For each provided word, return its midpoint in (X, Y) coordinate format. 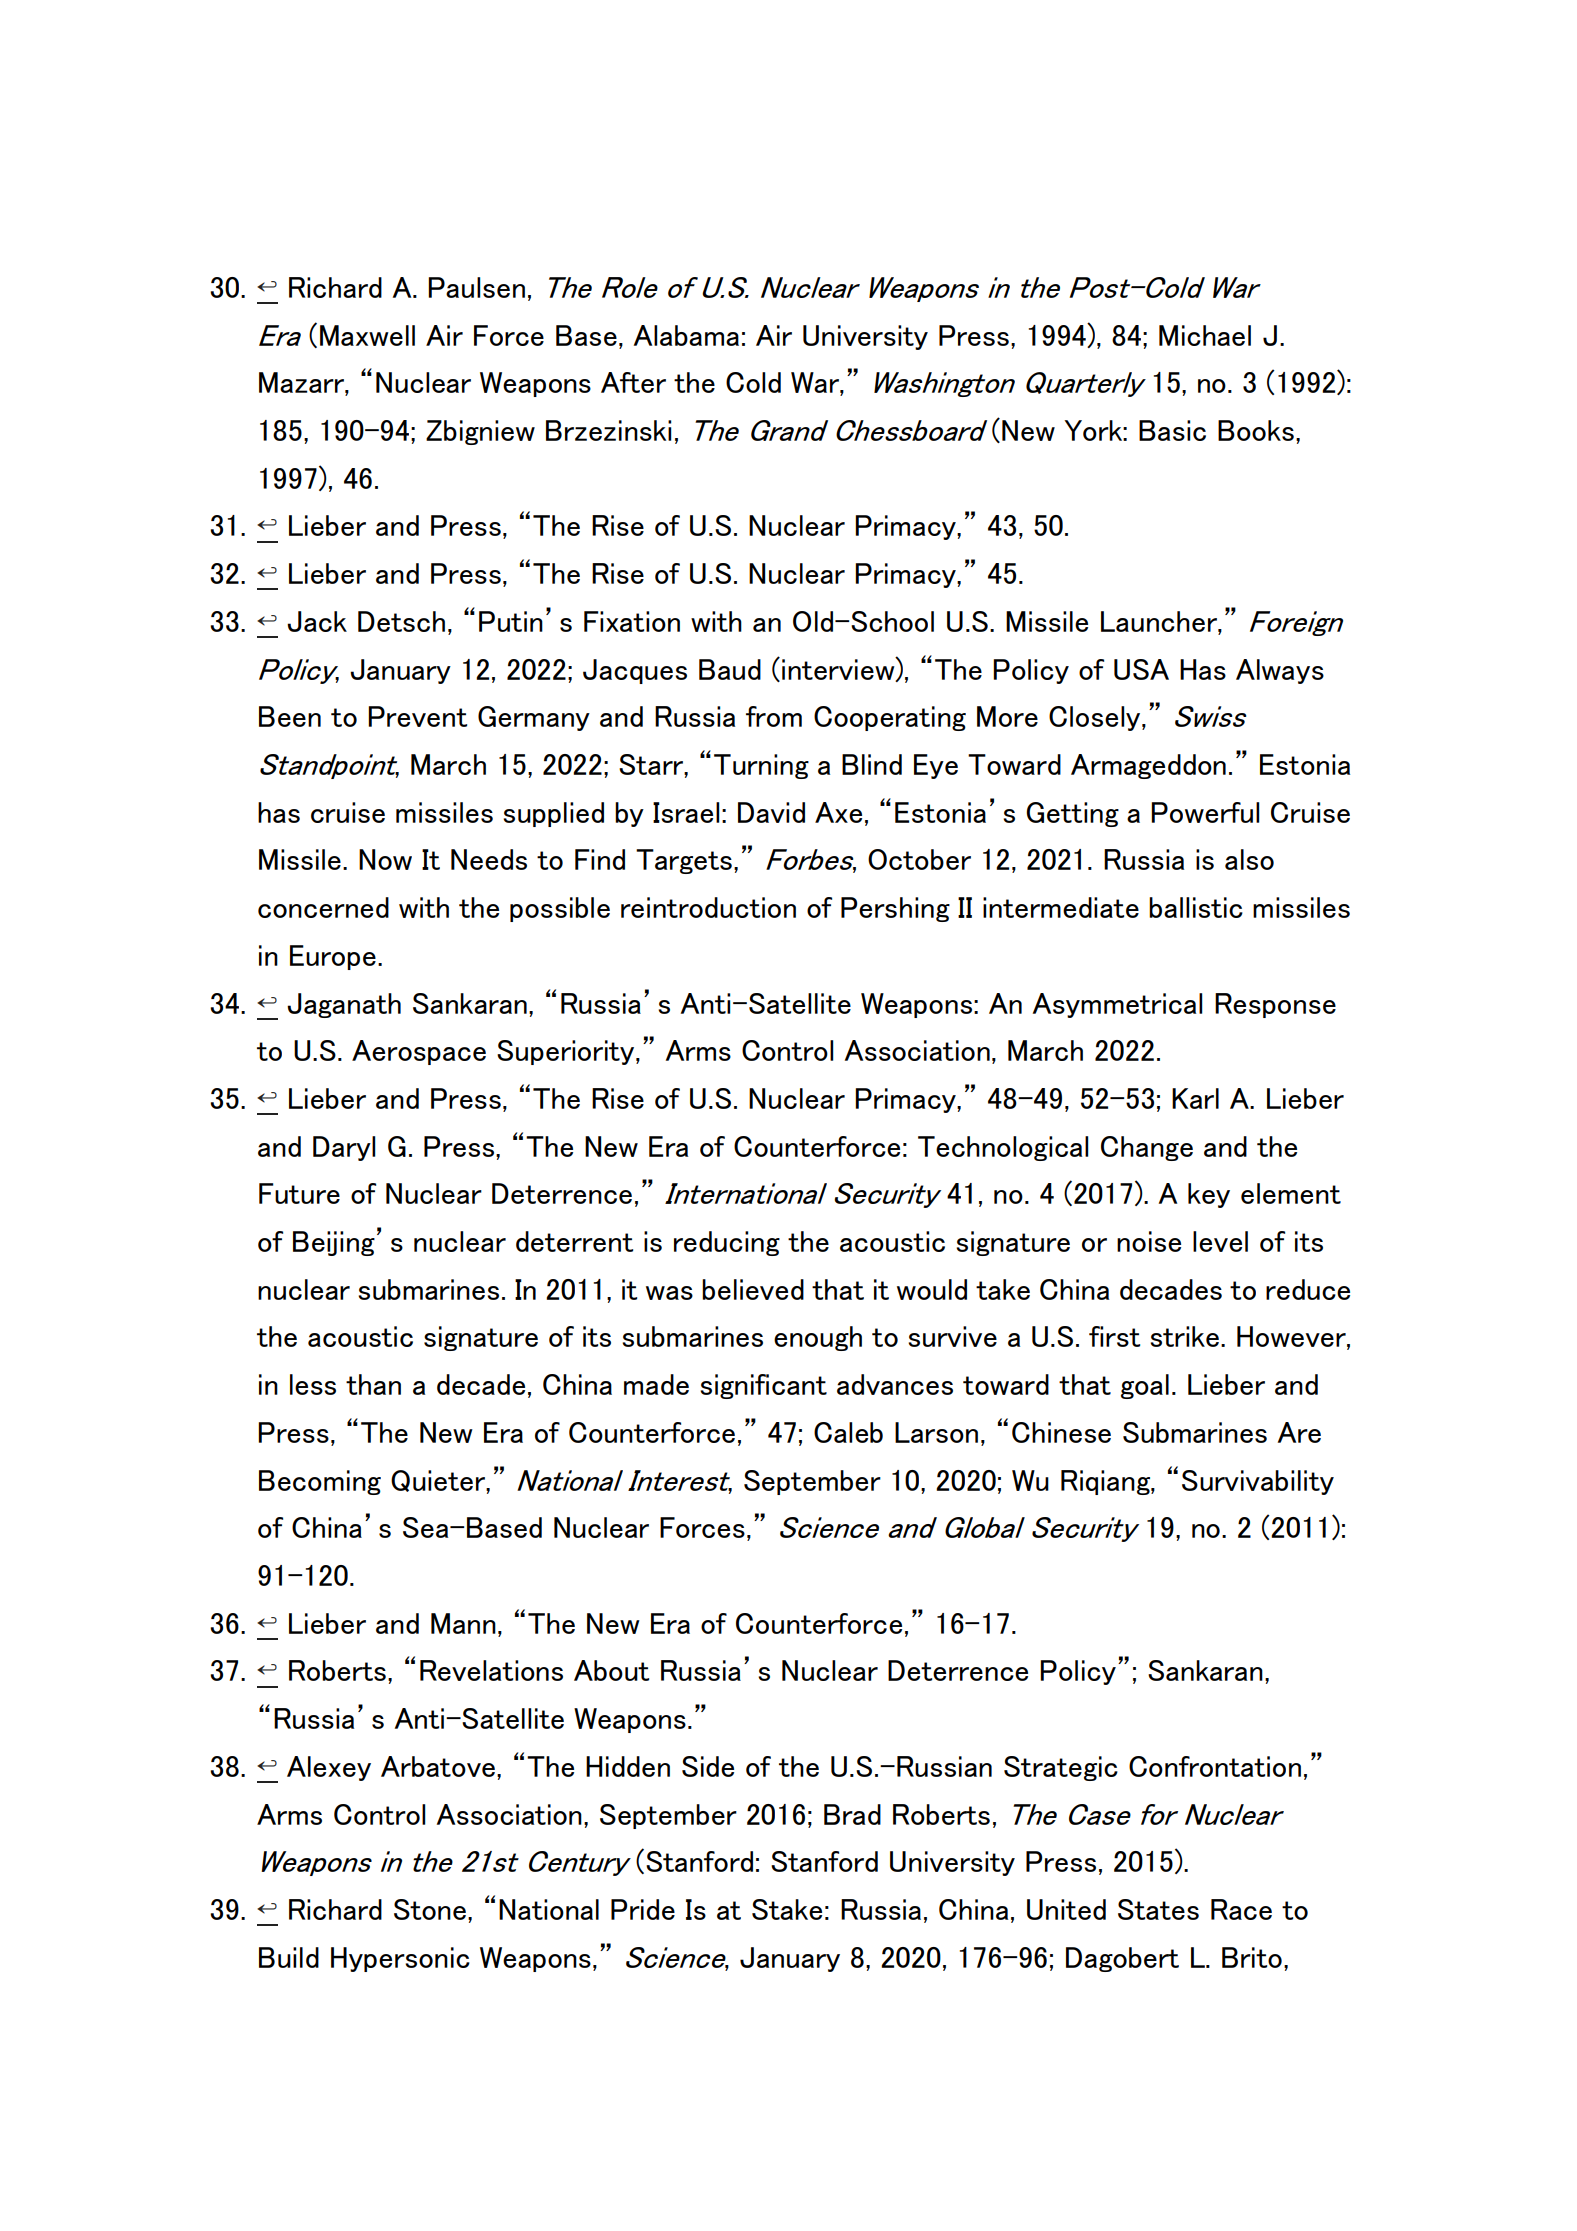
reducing (727, 1243)
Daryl (344, 1148)
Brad (852, 1814)
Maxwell (367, 335)
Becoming (320, 1482)
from (774, 716)
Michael (1205, 335)
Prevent (417, 716)
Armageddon (1148, 766)
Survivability (1258, 1482)
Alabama (686, 335)
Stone (430, 1909)
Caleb (848, 1432)
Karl (1195, 1098)
